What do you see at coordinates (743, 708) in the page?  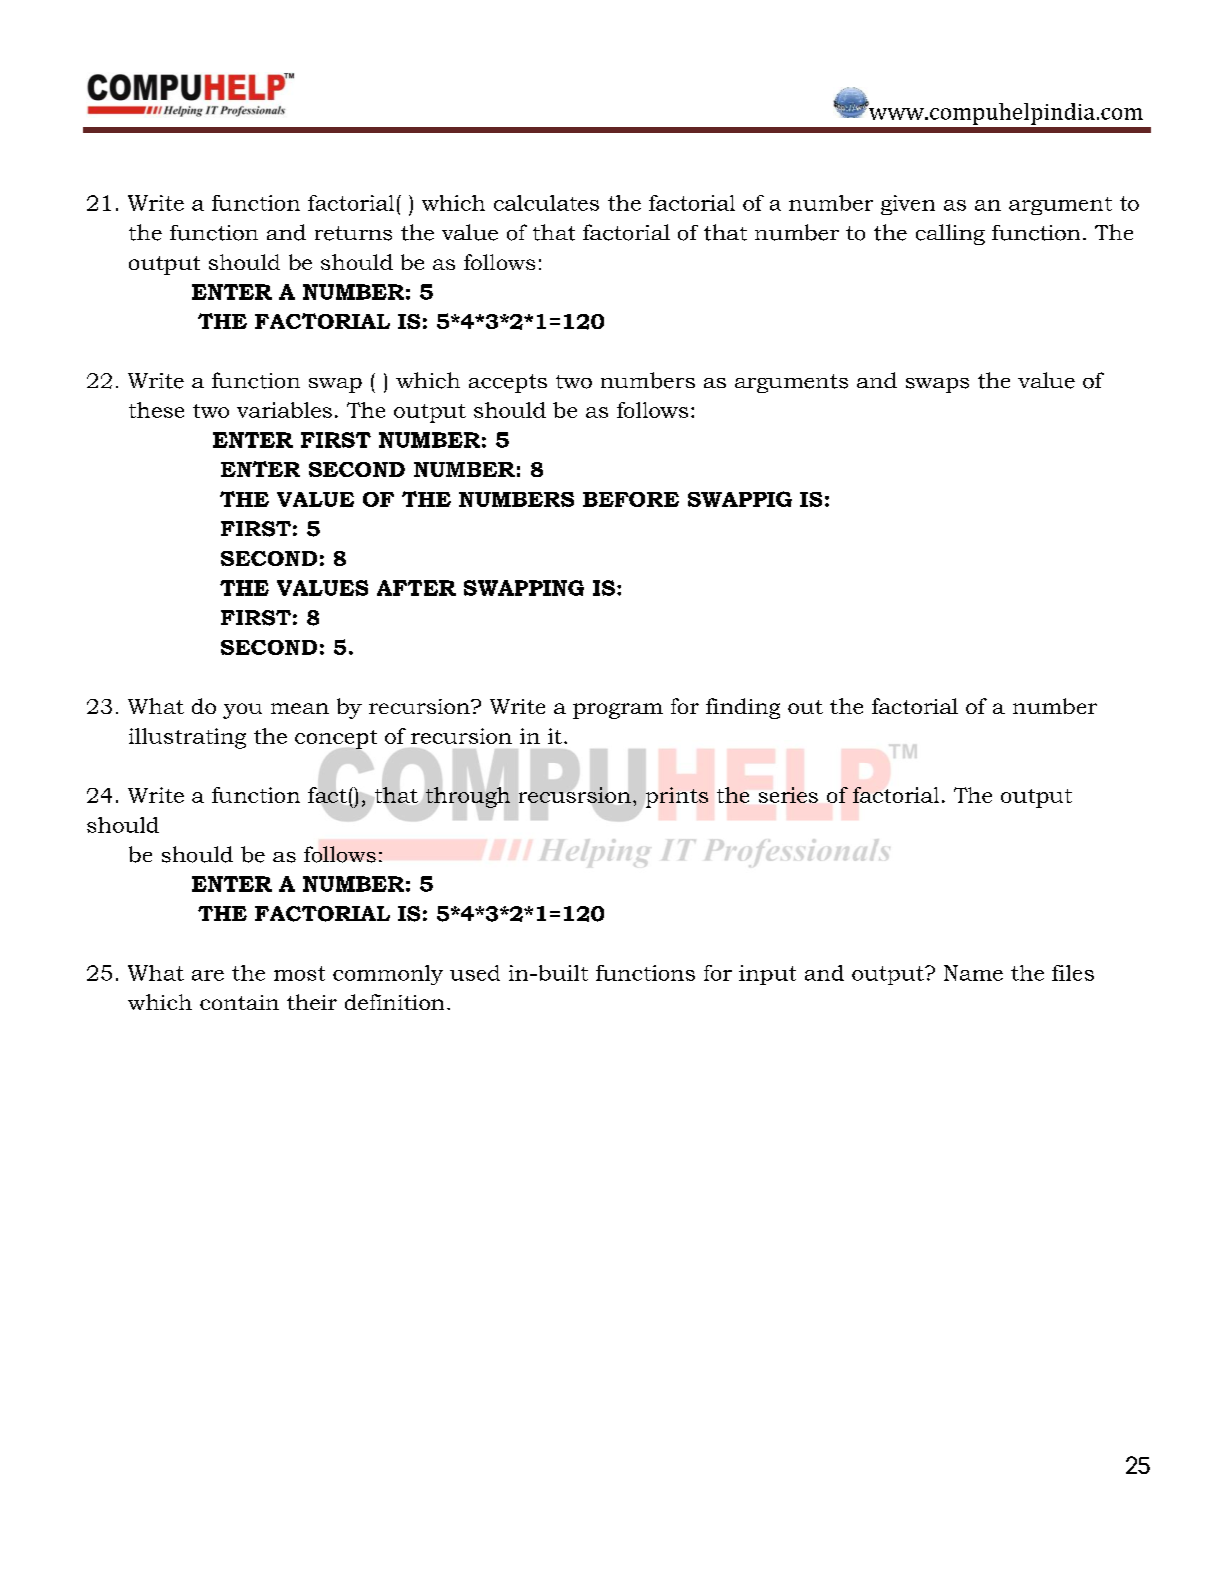 I see `finding` at bounding box center [743, 708].
